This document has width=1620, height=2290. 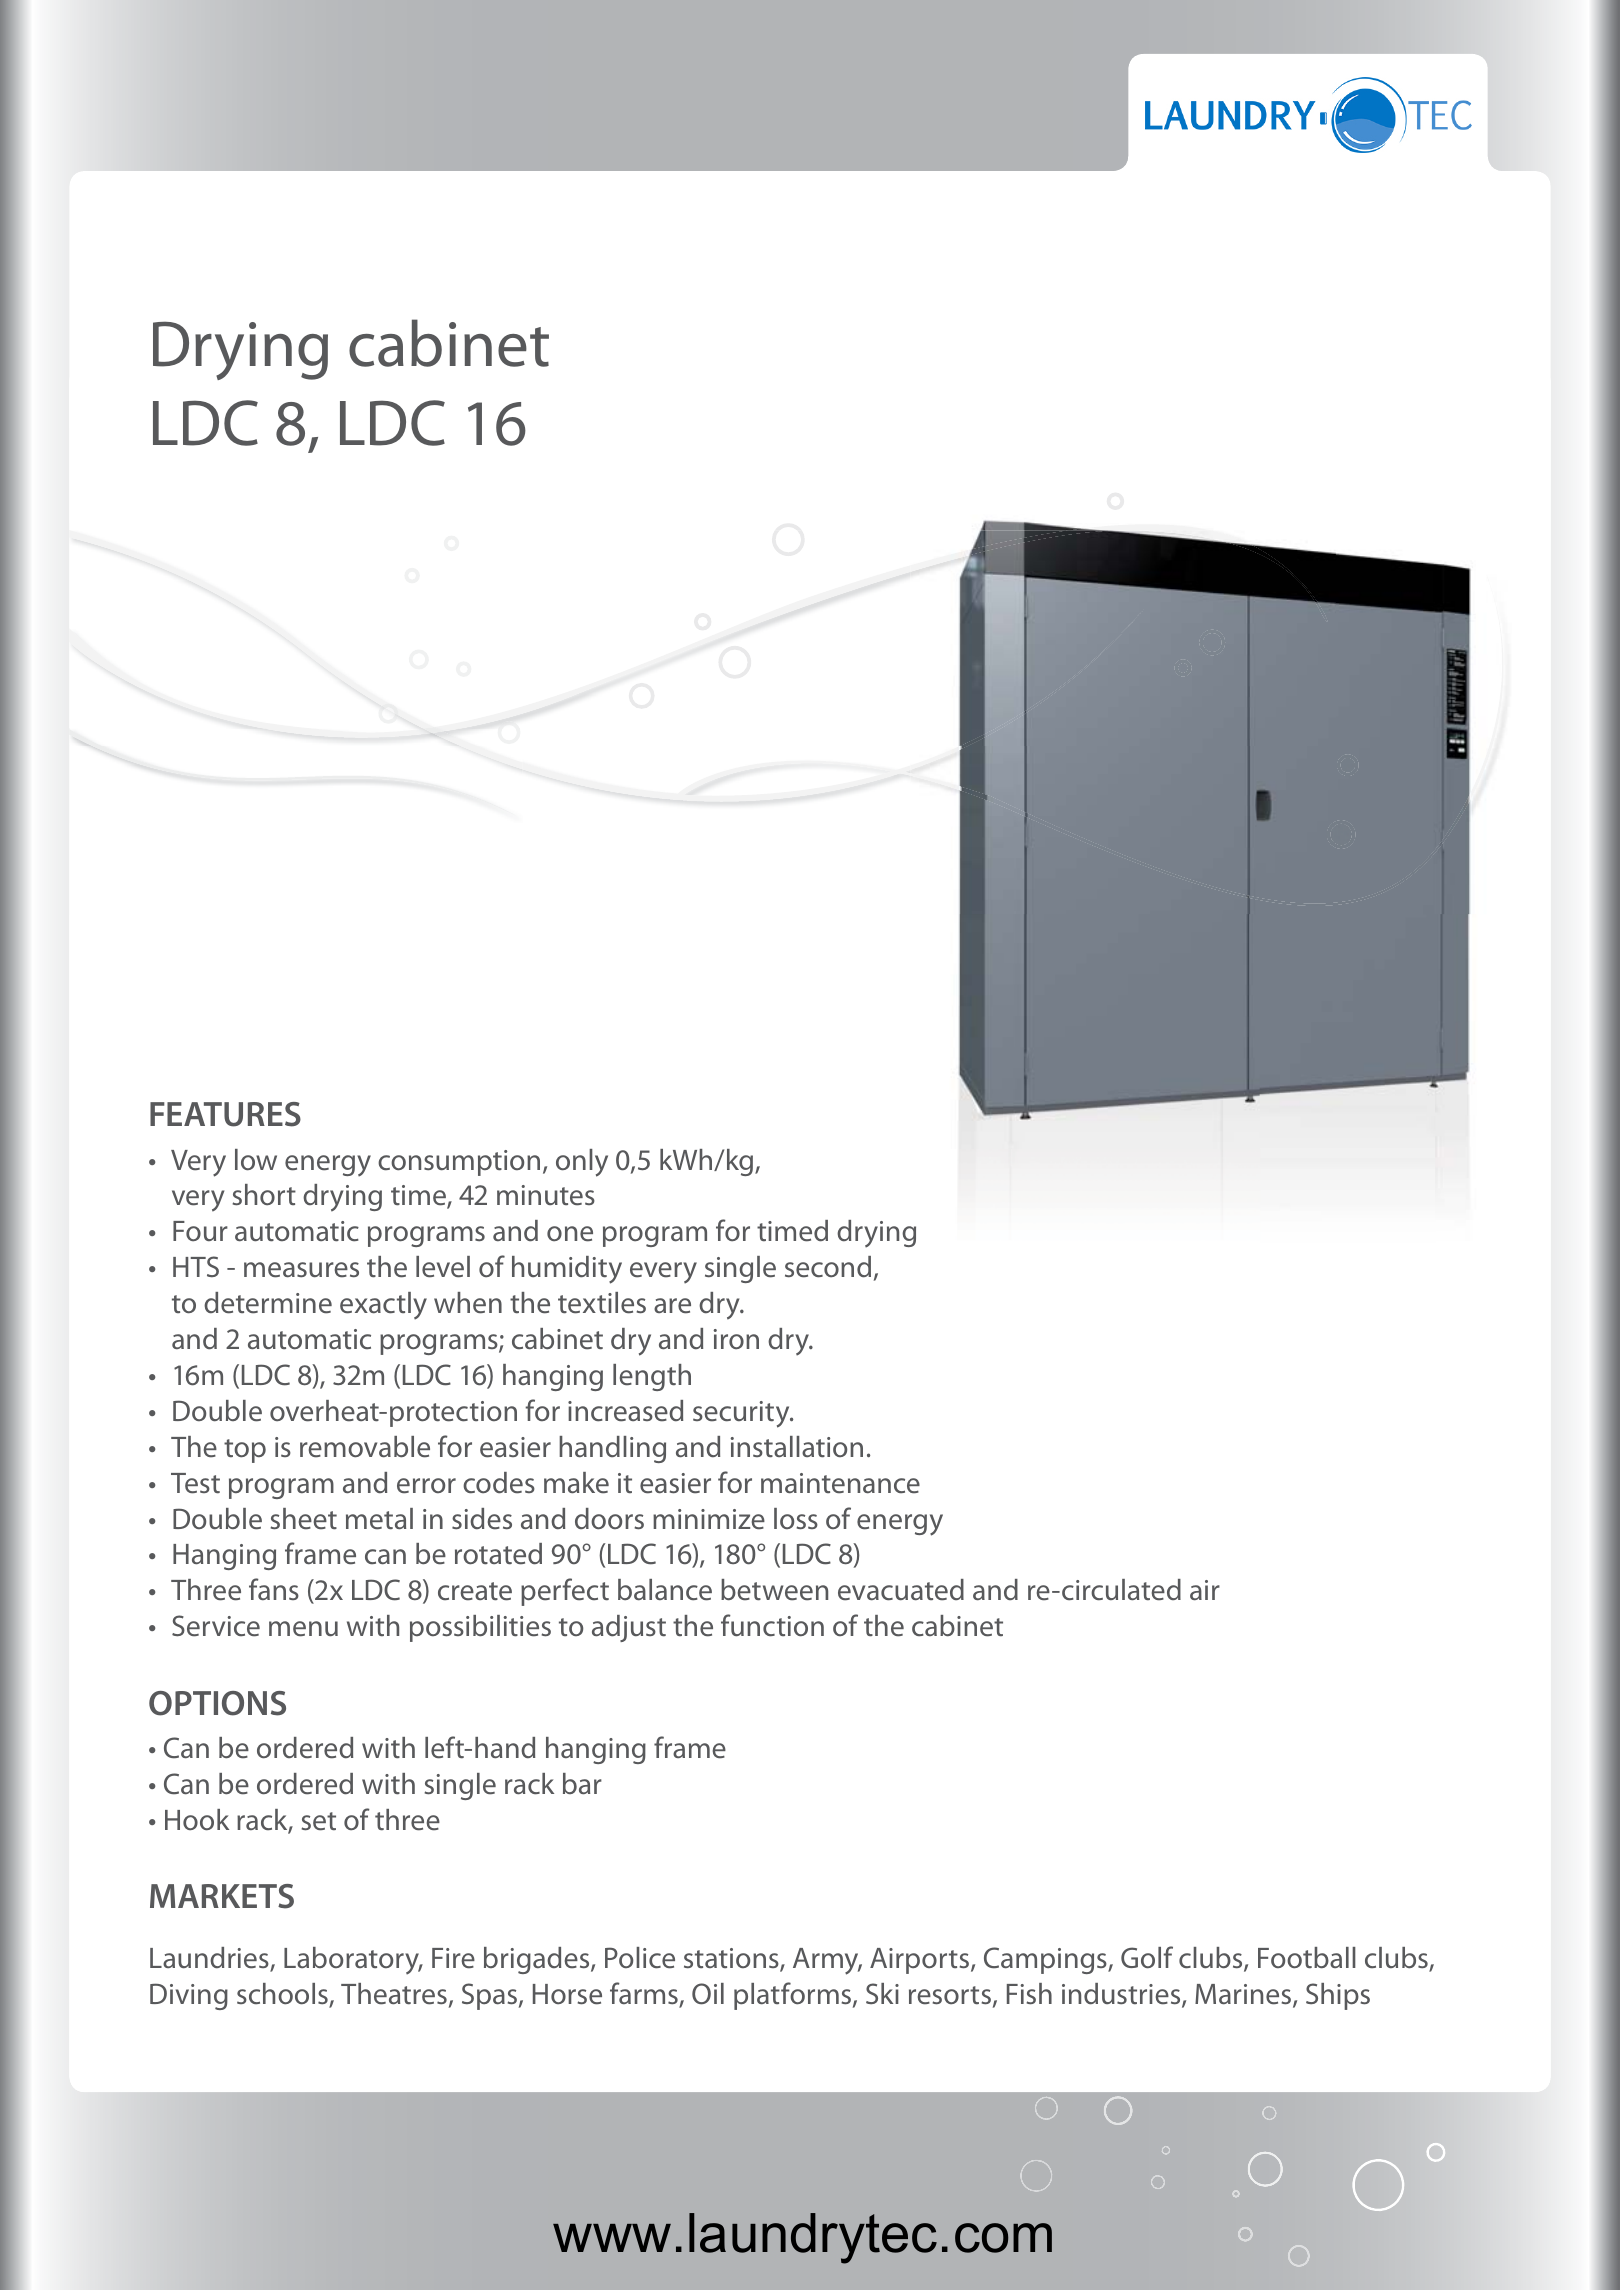 What do you see at coordinates (732, 1960) in the document?
I see `stations` at bounding box center [732, 1960].
